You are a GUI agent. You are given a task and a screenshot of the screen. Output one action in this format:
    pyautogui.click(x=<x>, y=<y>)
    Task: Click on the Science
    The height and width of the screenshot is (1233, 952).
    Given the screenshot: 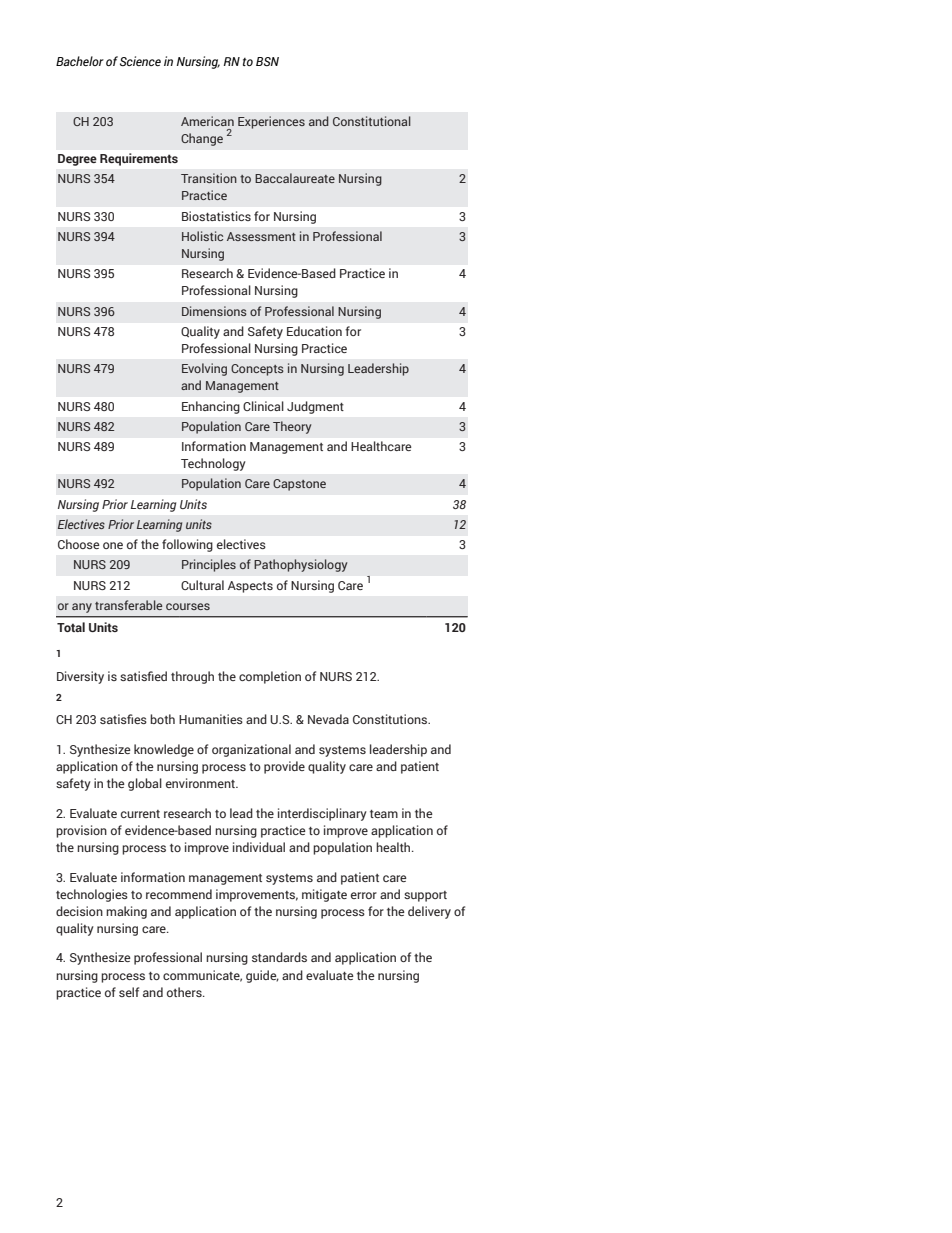 What is the action you would take?
    pyautogui.click(x=140, y=61)
